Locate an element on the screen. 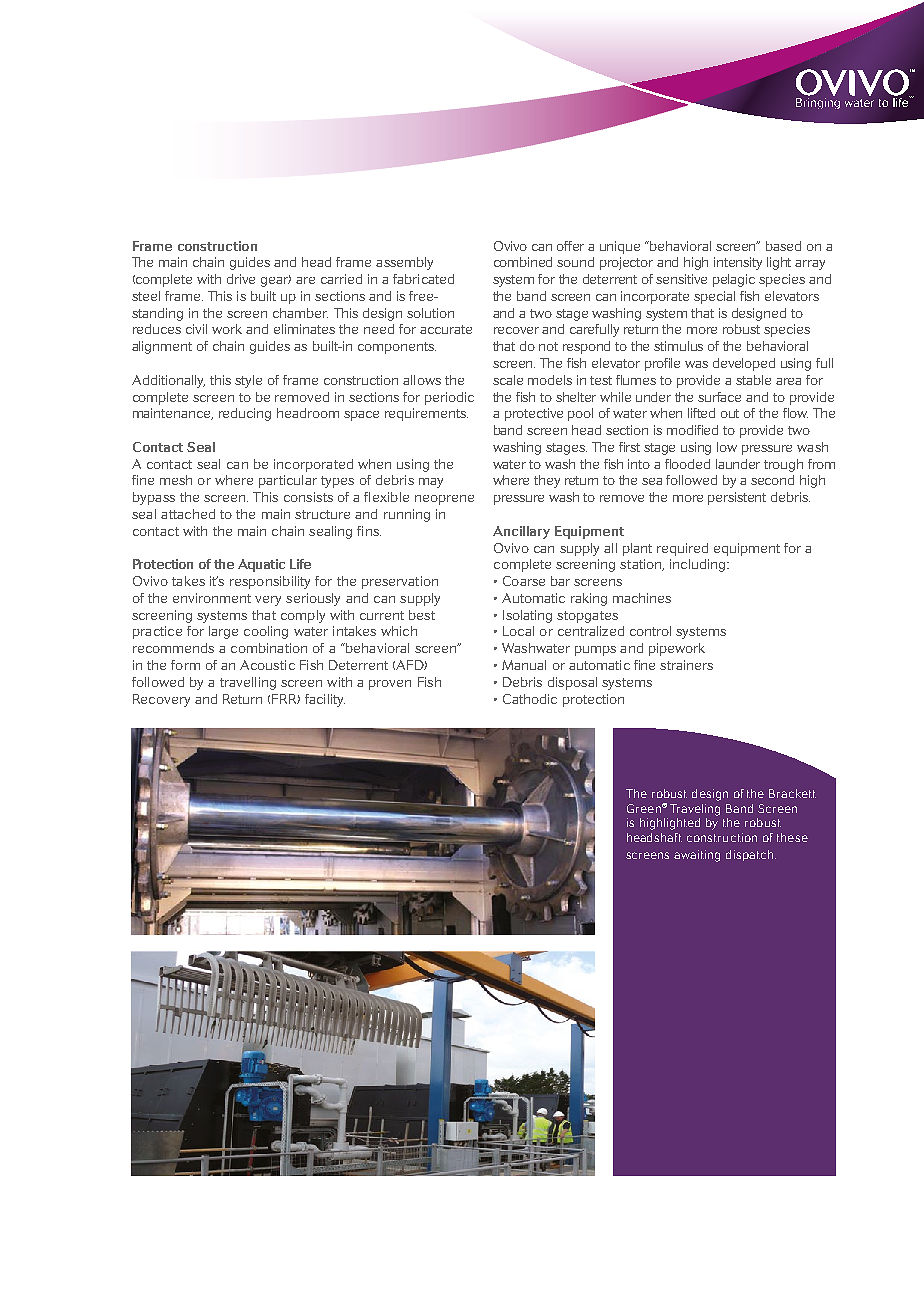  facility is located at coordinates (325, 700).
